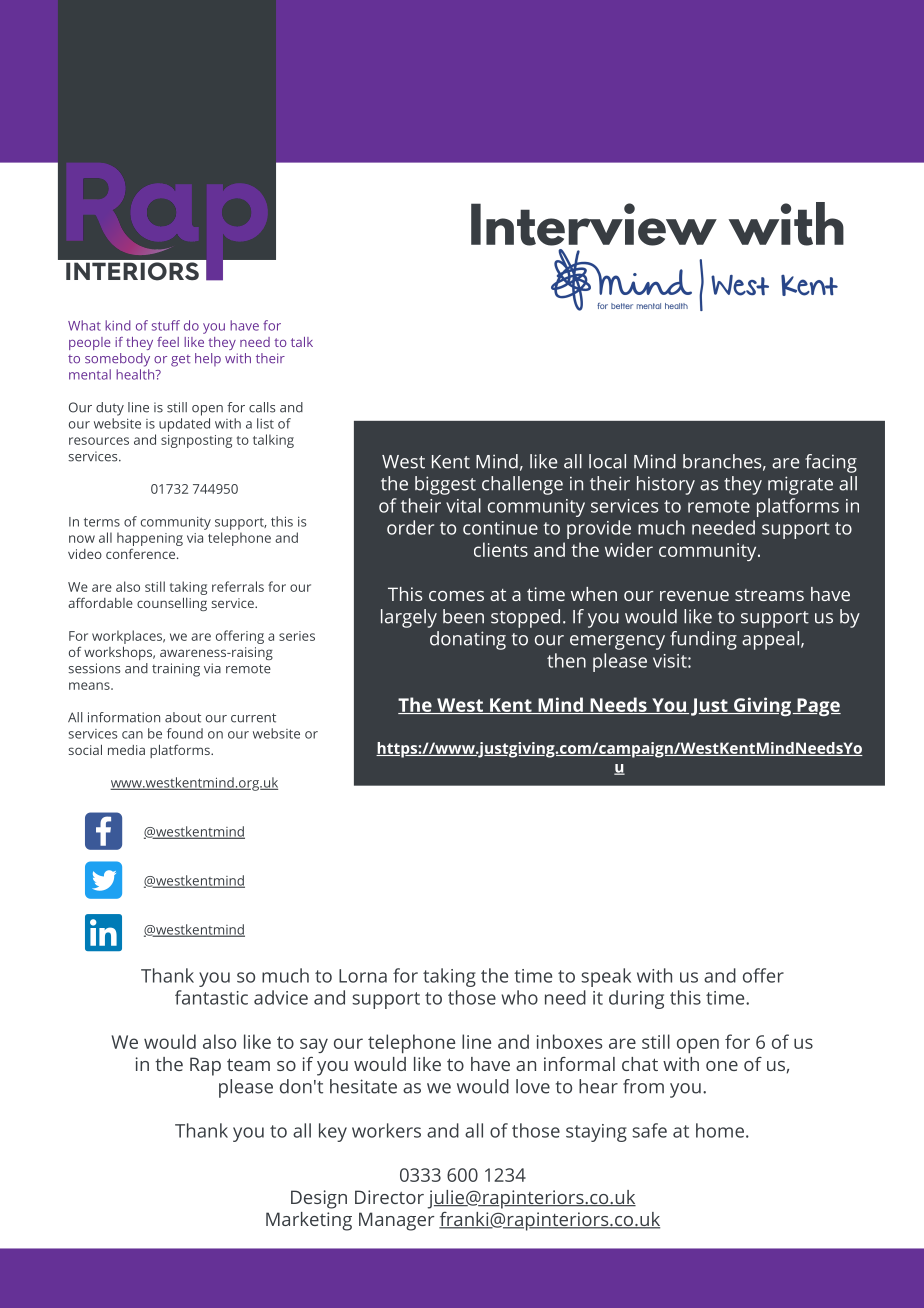 The width and height of the page is (924, 1308). I want to click on donating, so click(468, 640).
